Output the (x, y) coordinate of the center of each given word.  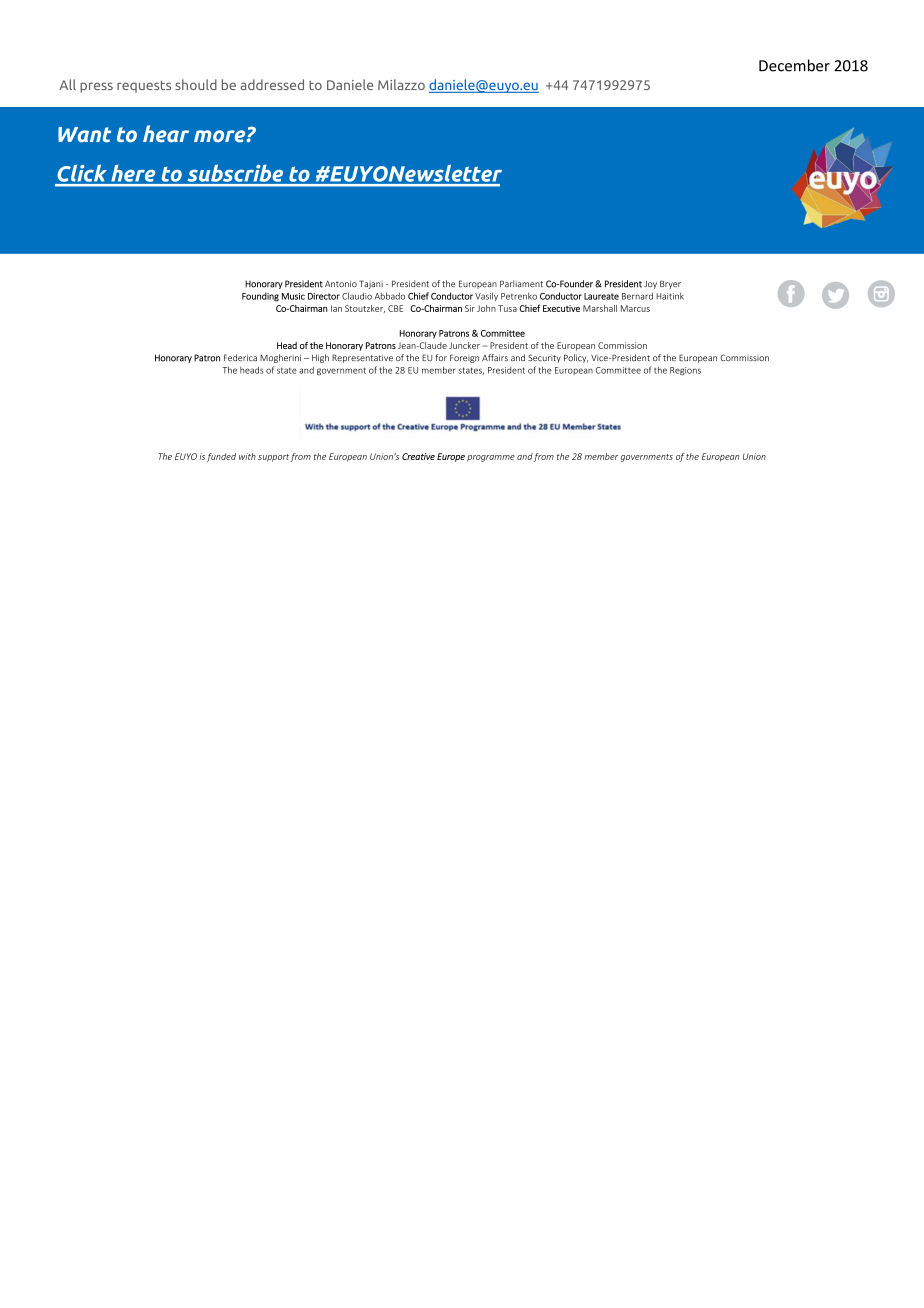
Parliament (521, 283)
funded (221, 457)
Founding (260, 297)
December (794, 65)
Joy (650, 285)
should (196, 84)
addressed (272, 84)
